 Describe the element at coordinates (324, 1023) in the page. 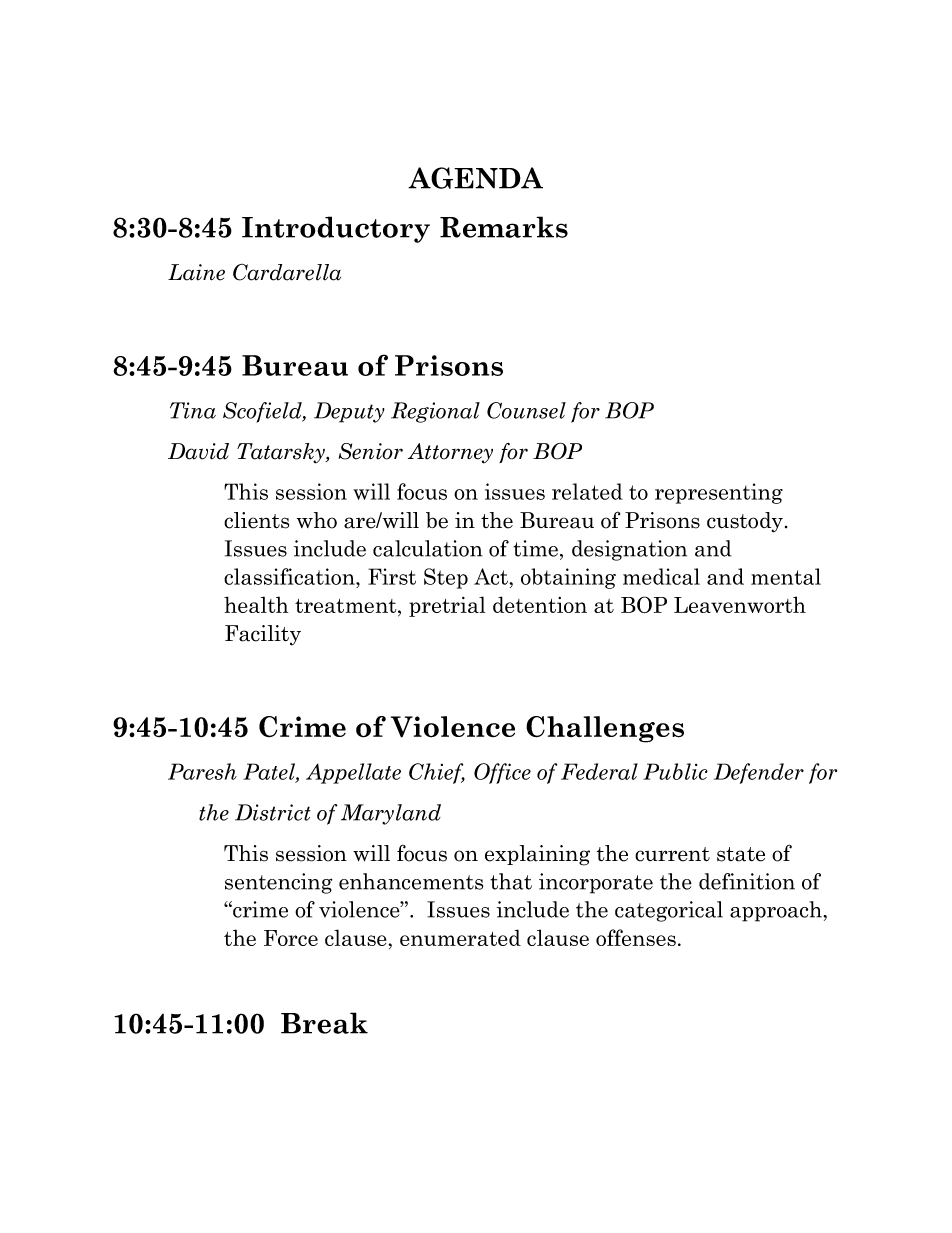

I see `Break` at that location.
